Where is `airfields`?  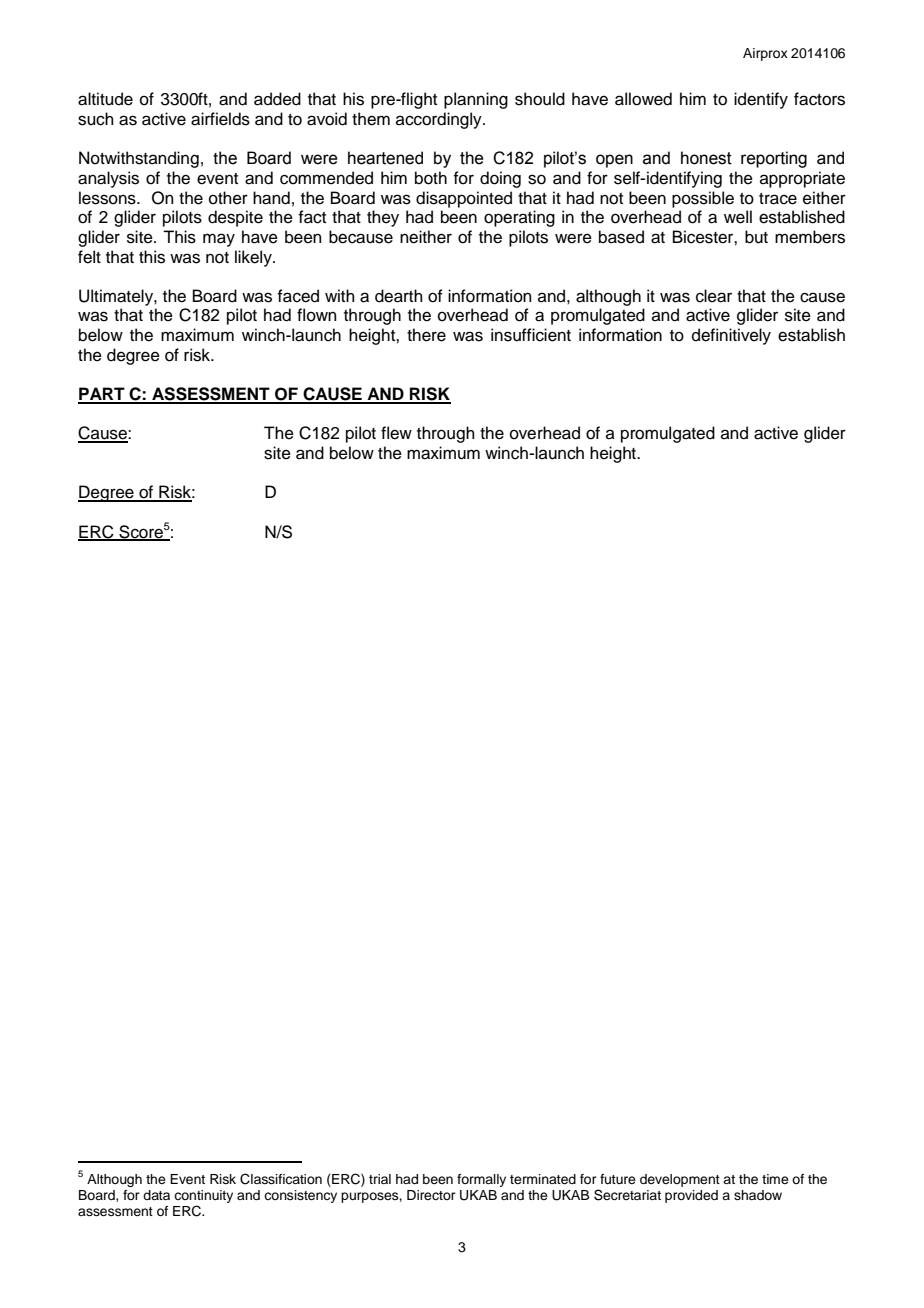
airfields is located at coordinates (220, 119).
